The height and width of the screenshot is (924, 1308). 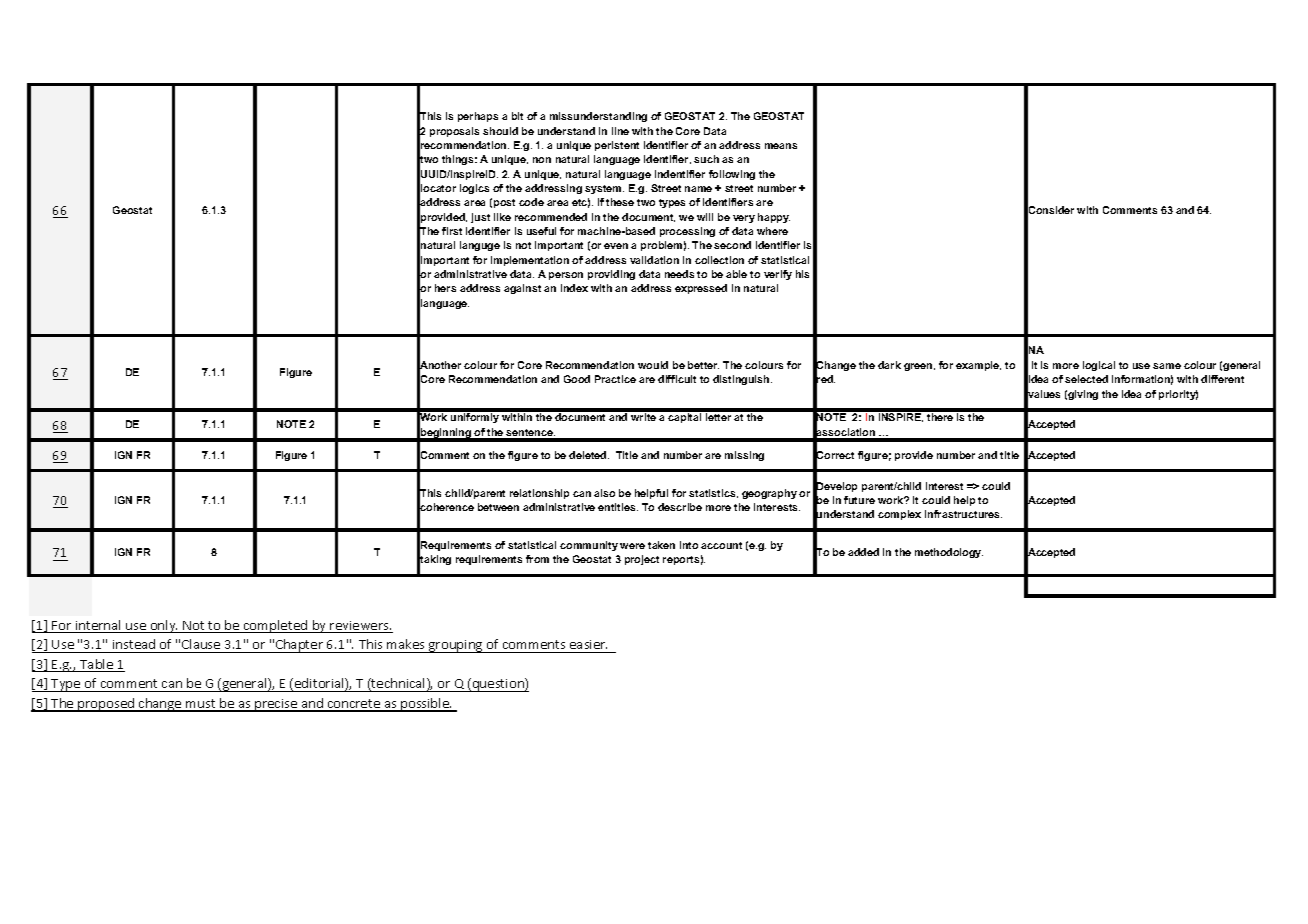 What do you see at coordinates (781, 146) in the screenshot?
I see `means` at bounding box center [781, 146].
